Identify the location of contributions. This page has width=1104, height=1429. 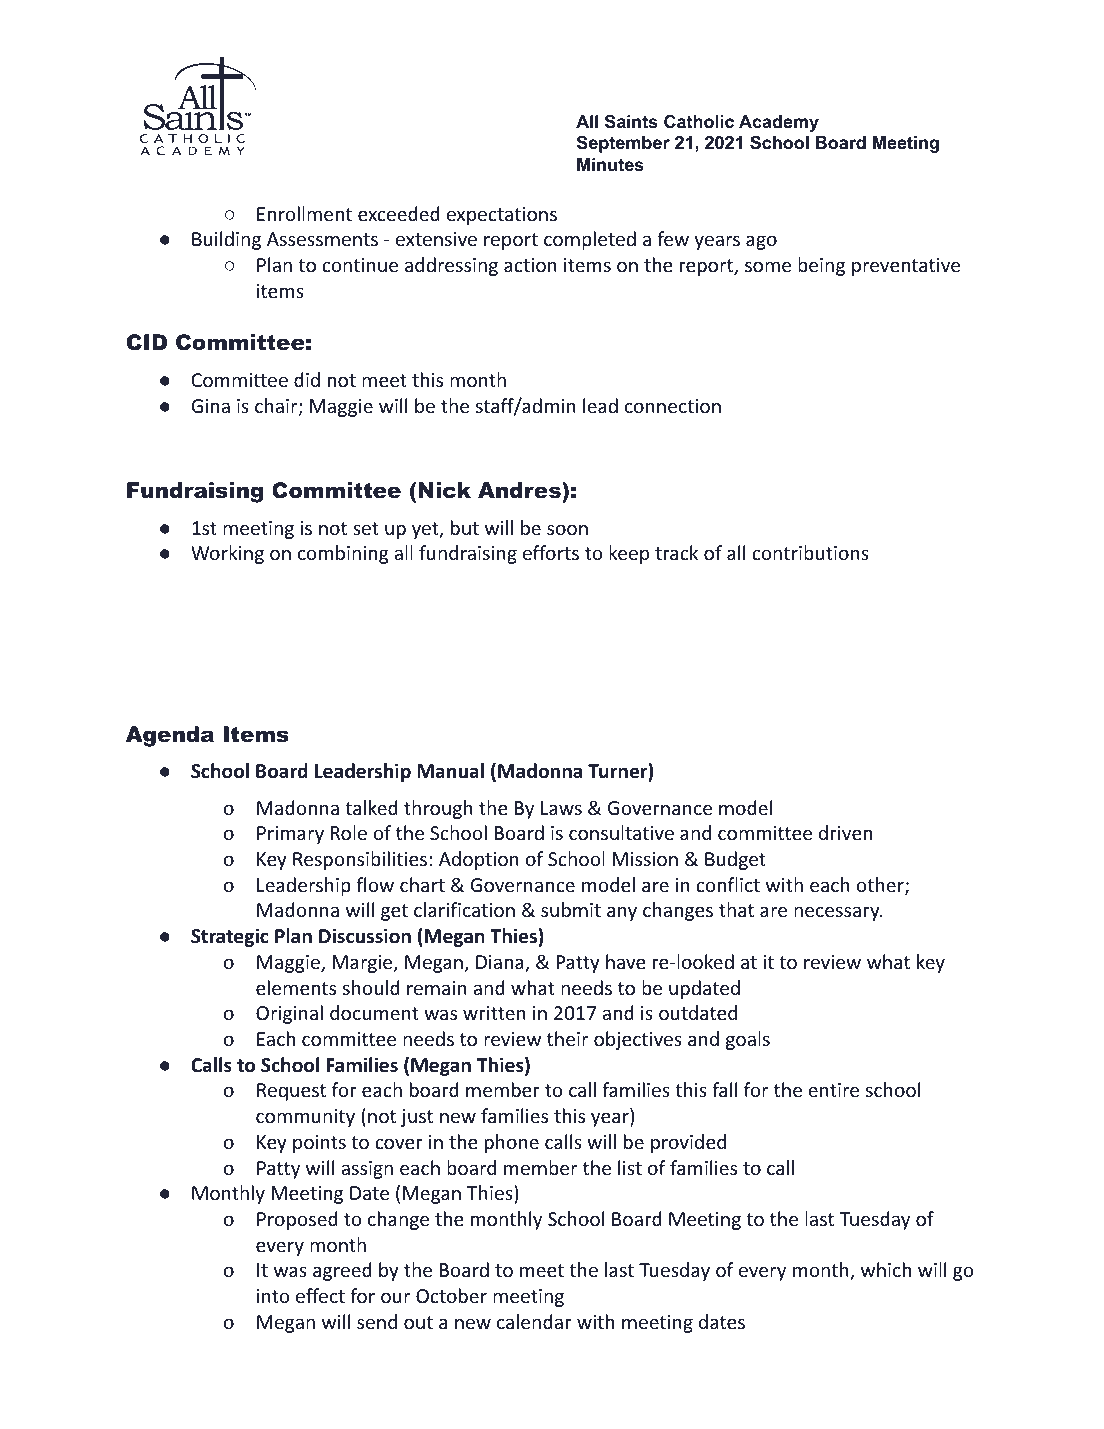
(810, 552).
